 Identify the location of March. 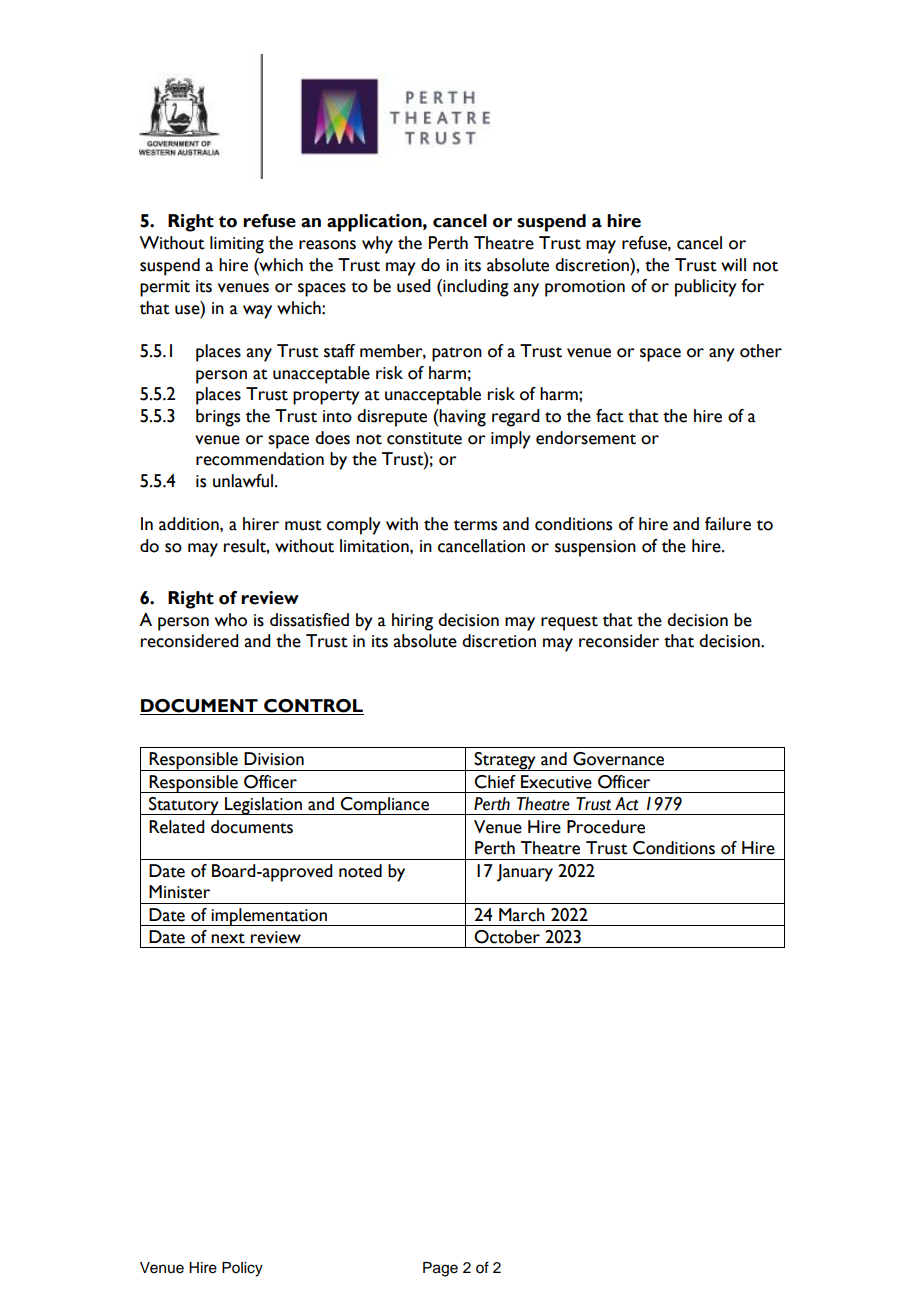
(522, 915).
